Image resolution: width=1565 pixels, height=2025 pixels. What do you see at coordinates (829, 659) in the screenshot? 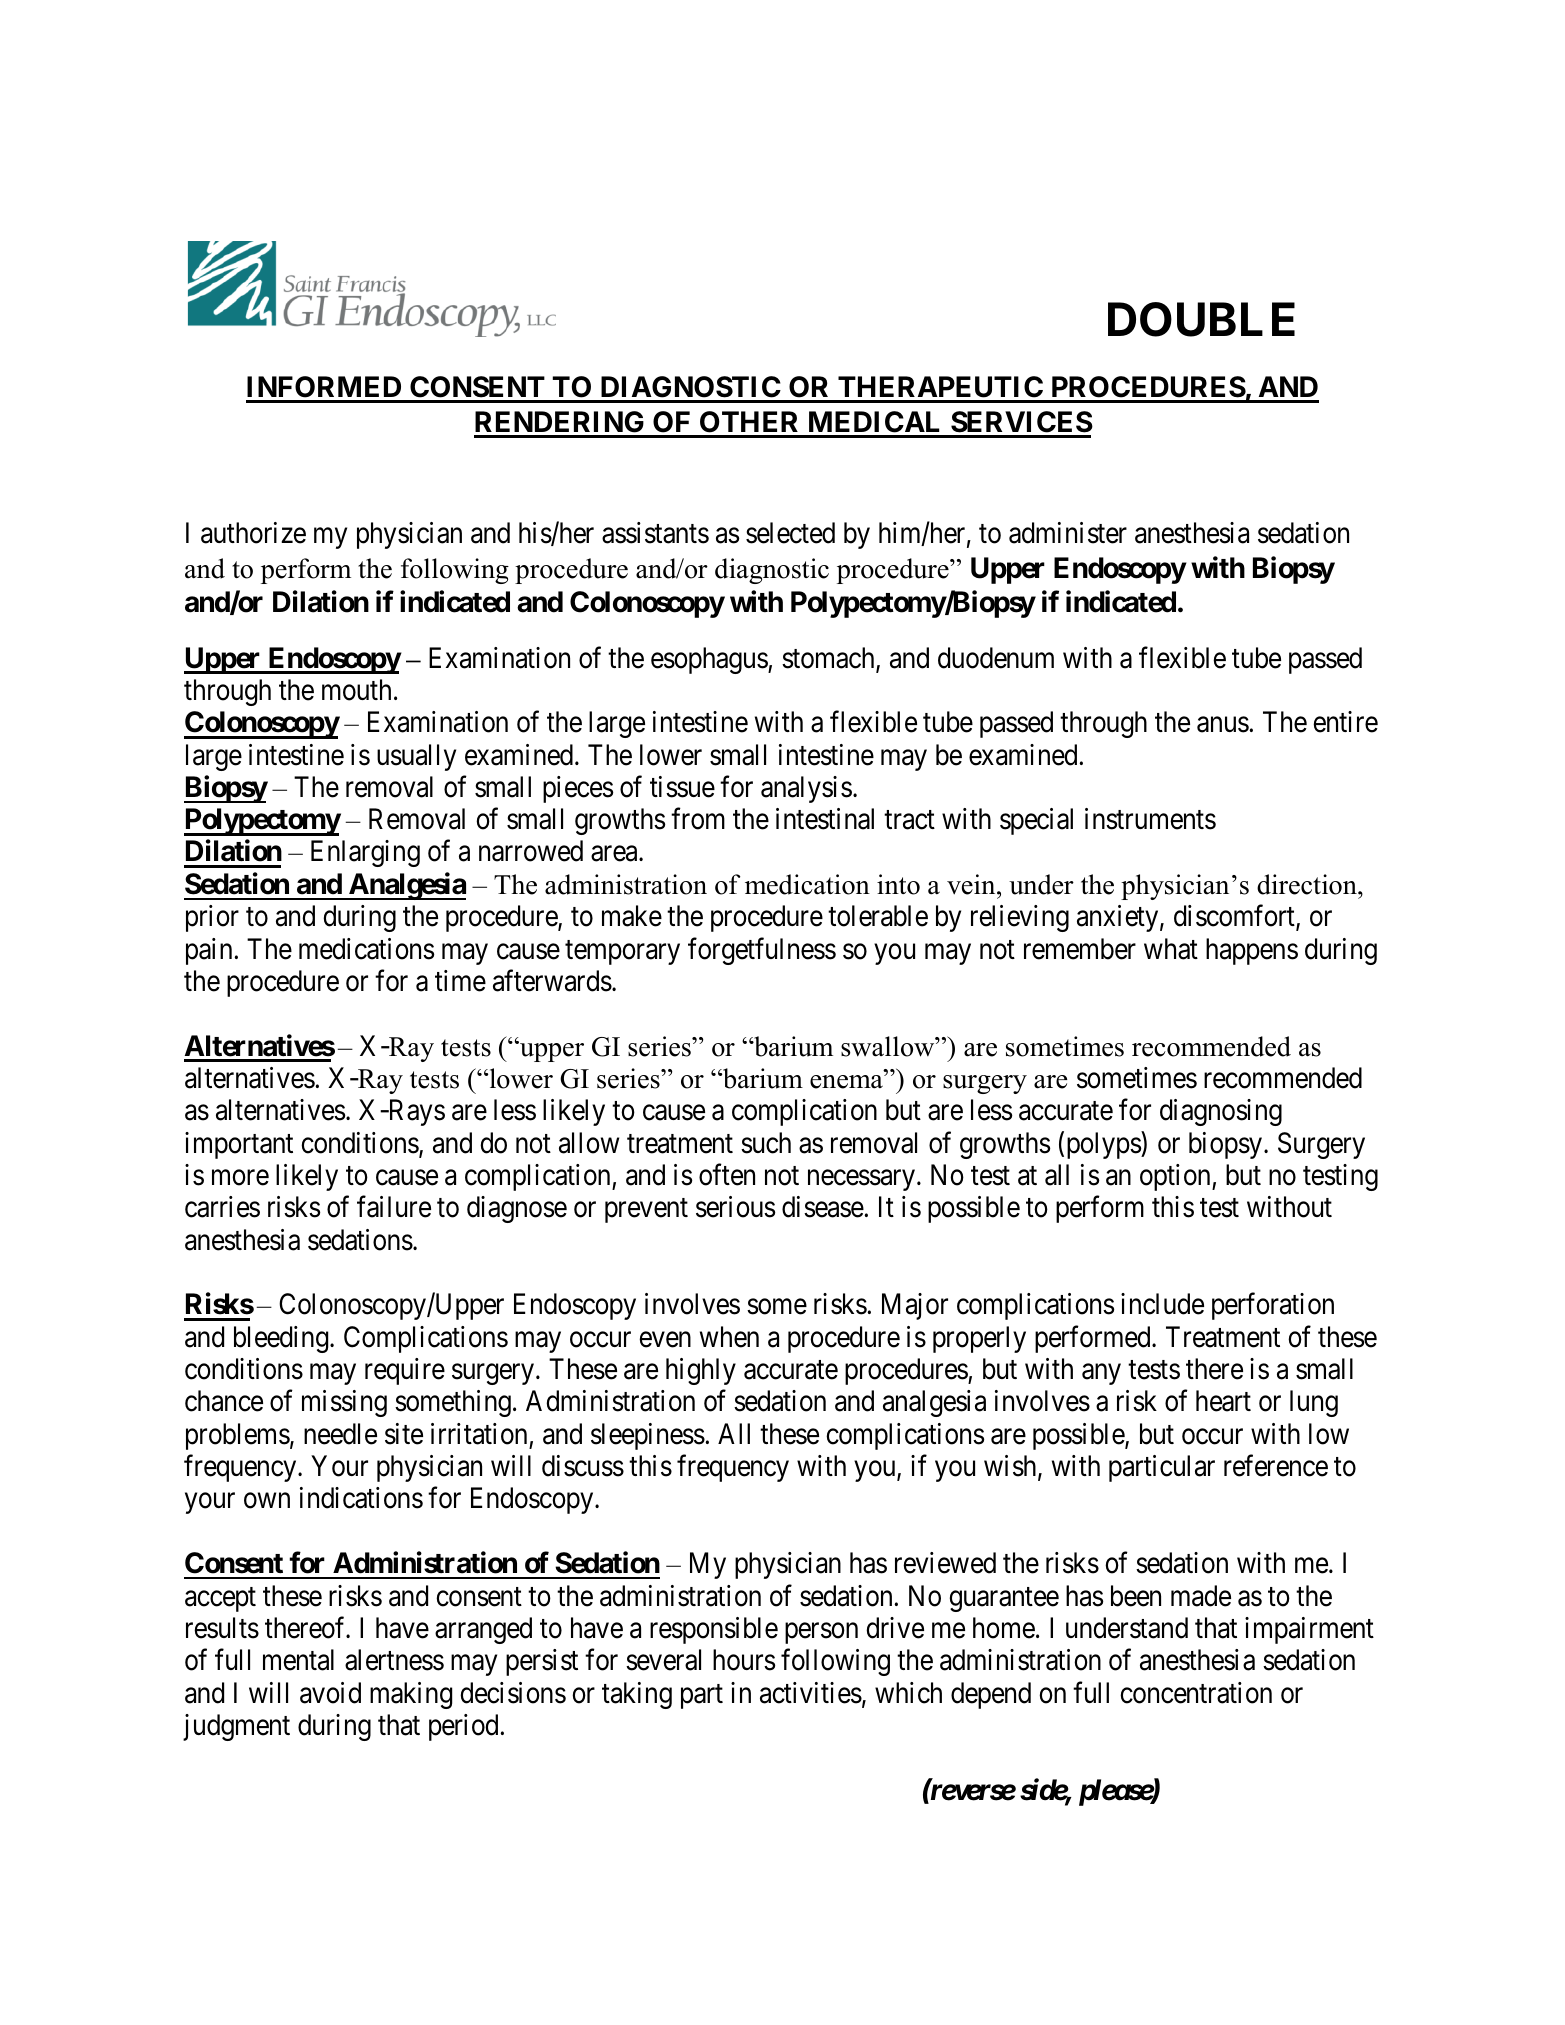
I see `stomach` at bounding box center [829, 659].
